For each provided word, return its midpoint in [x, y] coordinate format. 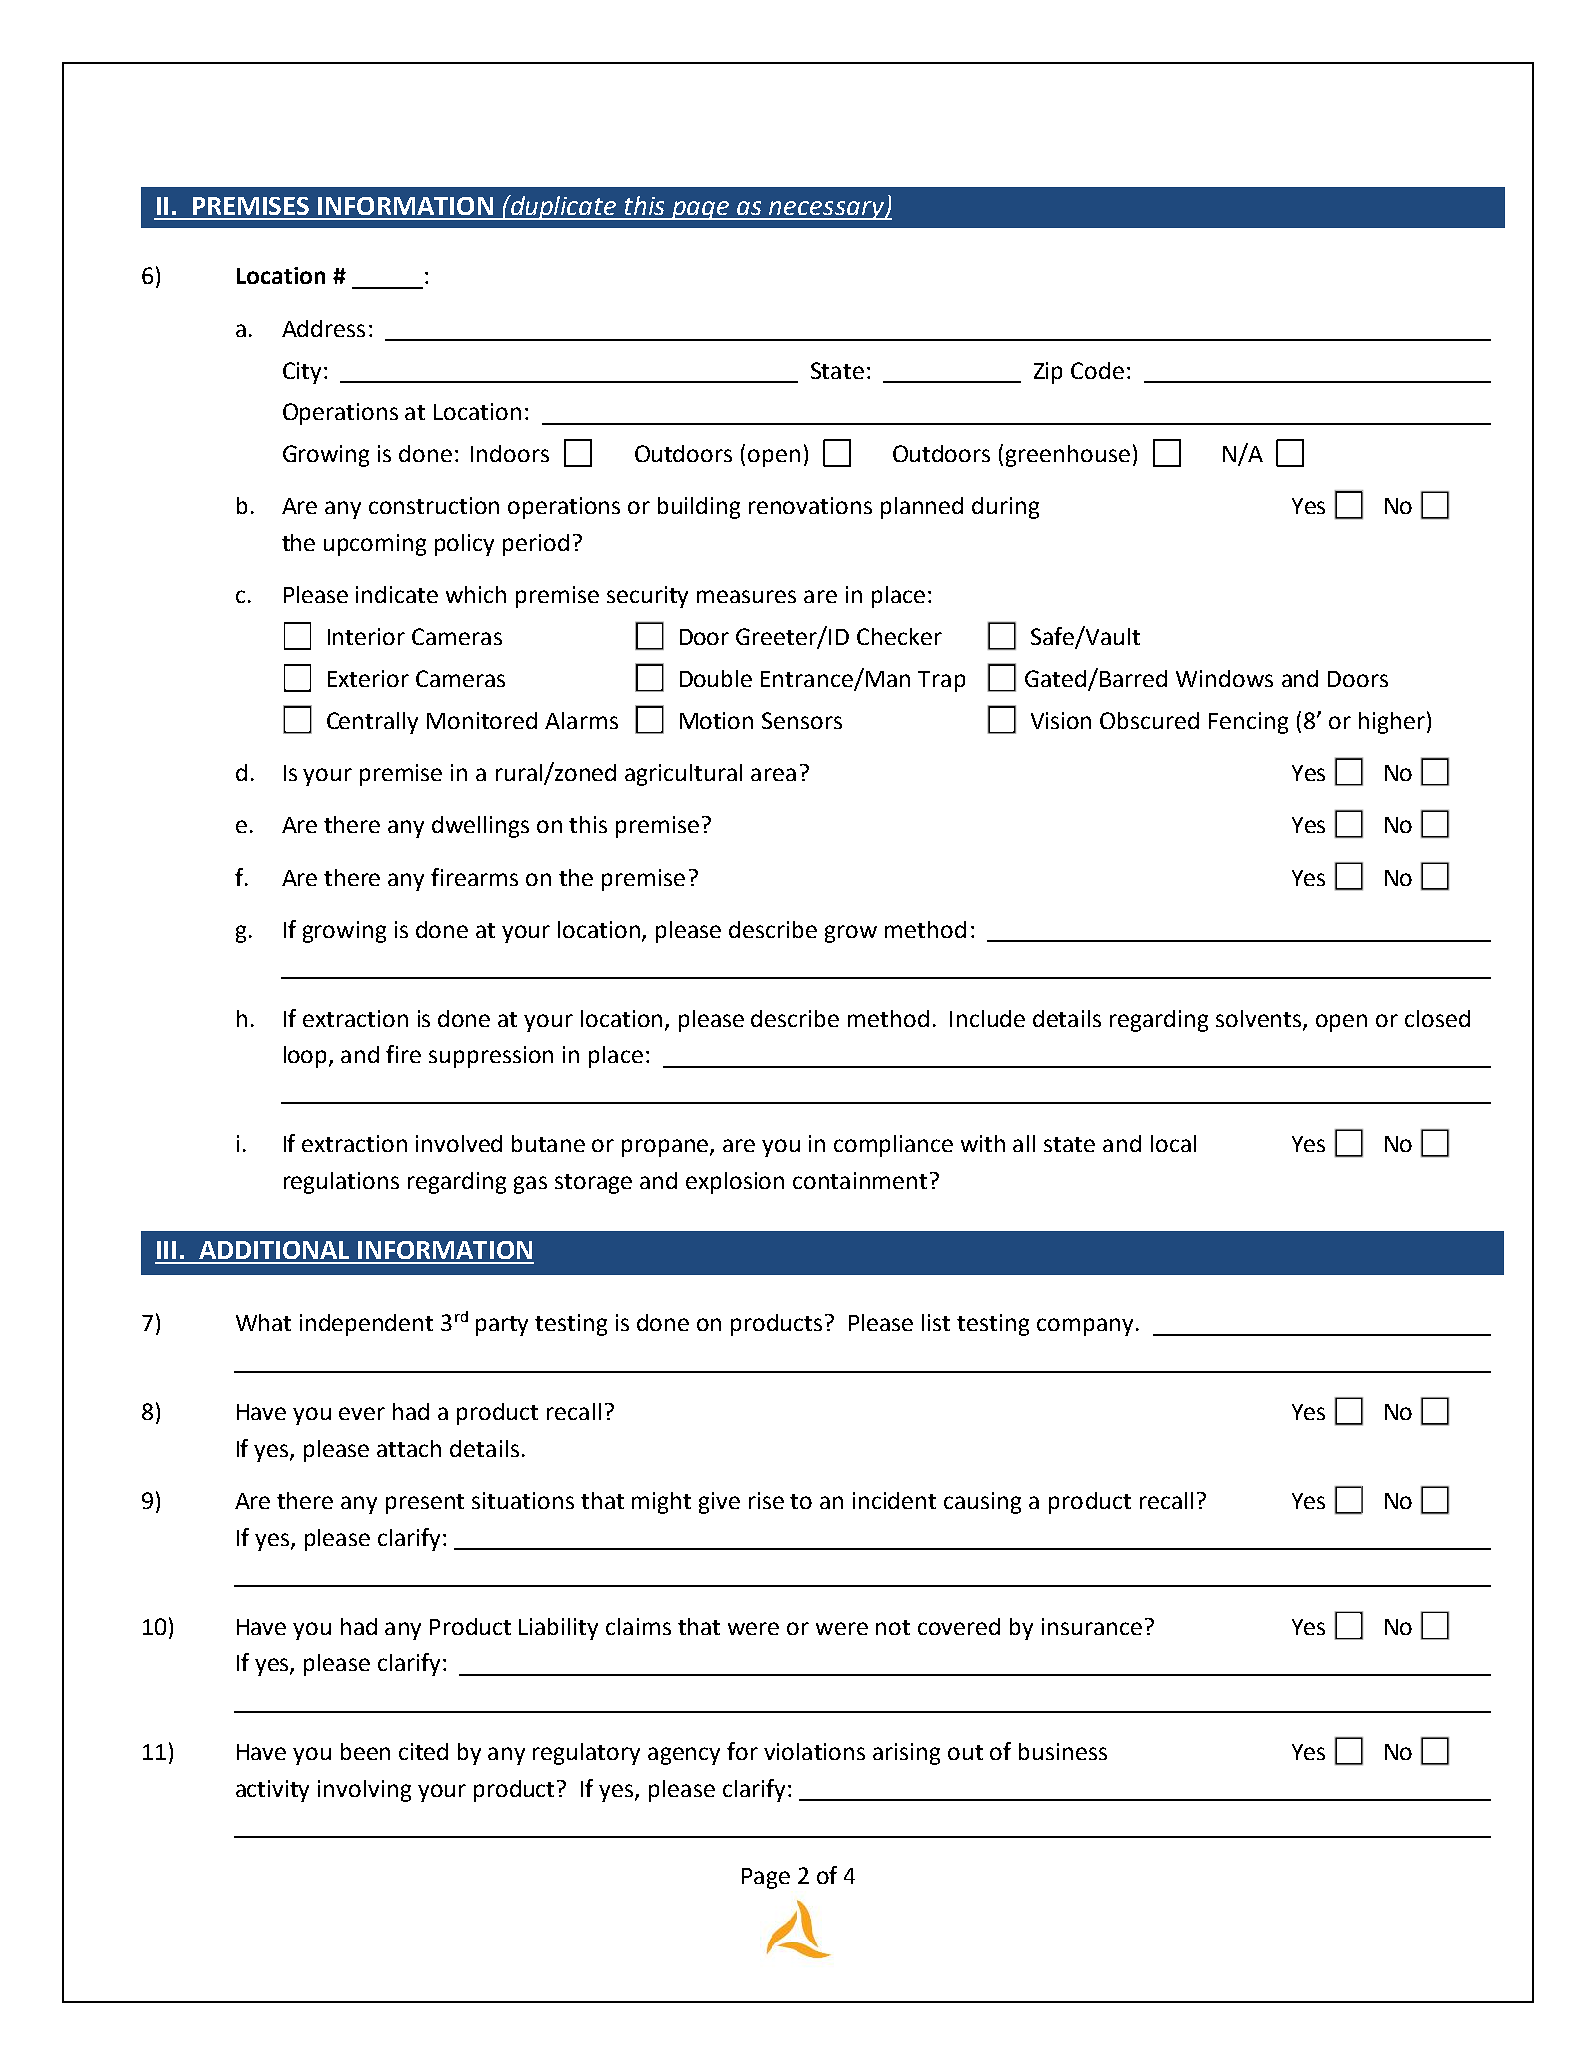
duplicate [564, 207]
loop [307, 1057]
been [365, 1751]
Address [323, 328]
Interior [366, 636]
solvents [1260, 1019]
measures [746, 596]
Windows [1224, 678]
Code [1097, 370]
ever [362, 1413]
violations [814, 1751]
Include [987, 1018]
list [936, 1322]
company [1085, 1327]
